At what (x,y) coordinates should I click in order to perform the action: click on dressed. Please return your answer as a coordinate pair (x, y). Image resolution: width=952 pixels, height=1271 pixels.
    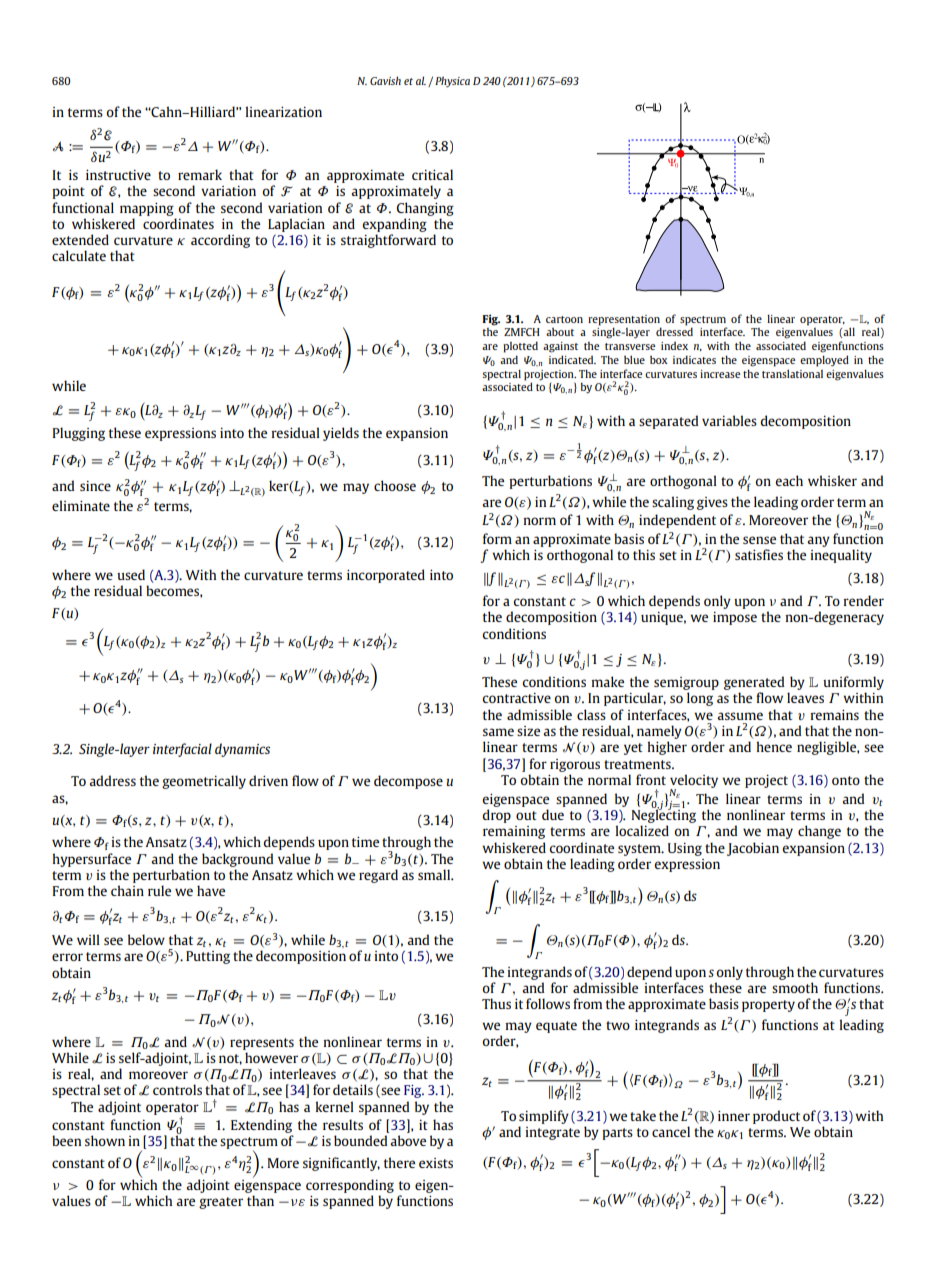
    Looking at the image, I should click on (674, 331).
